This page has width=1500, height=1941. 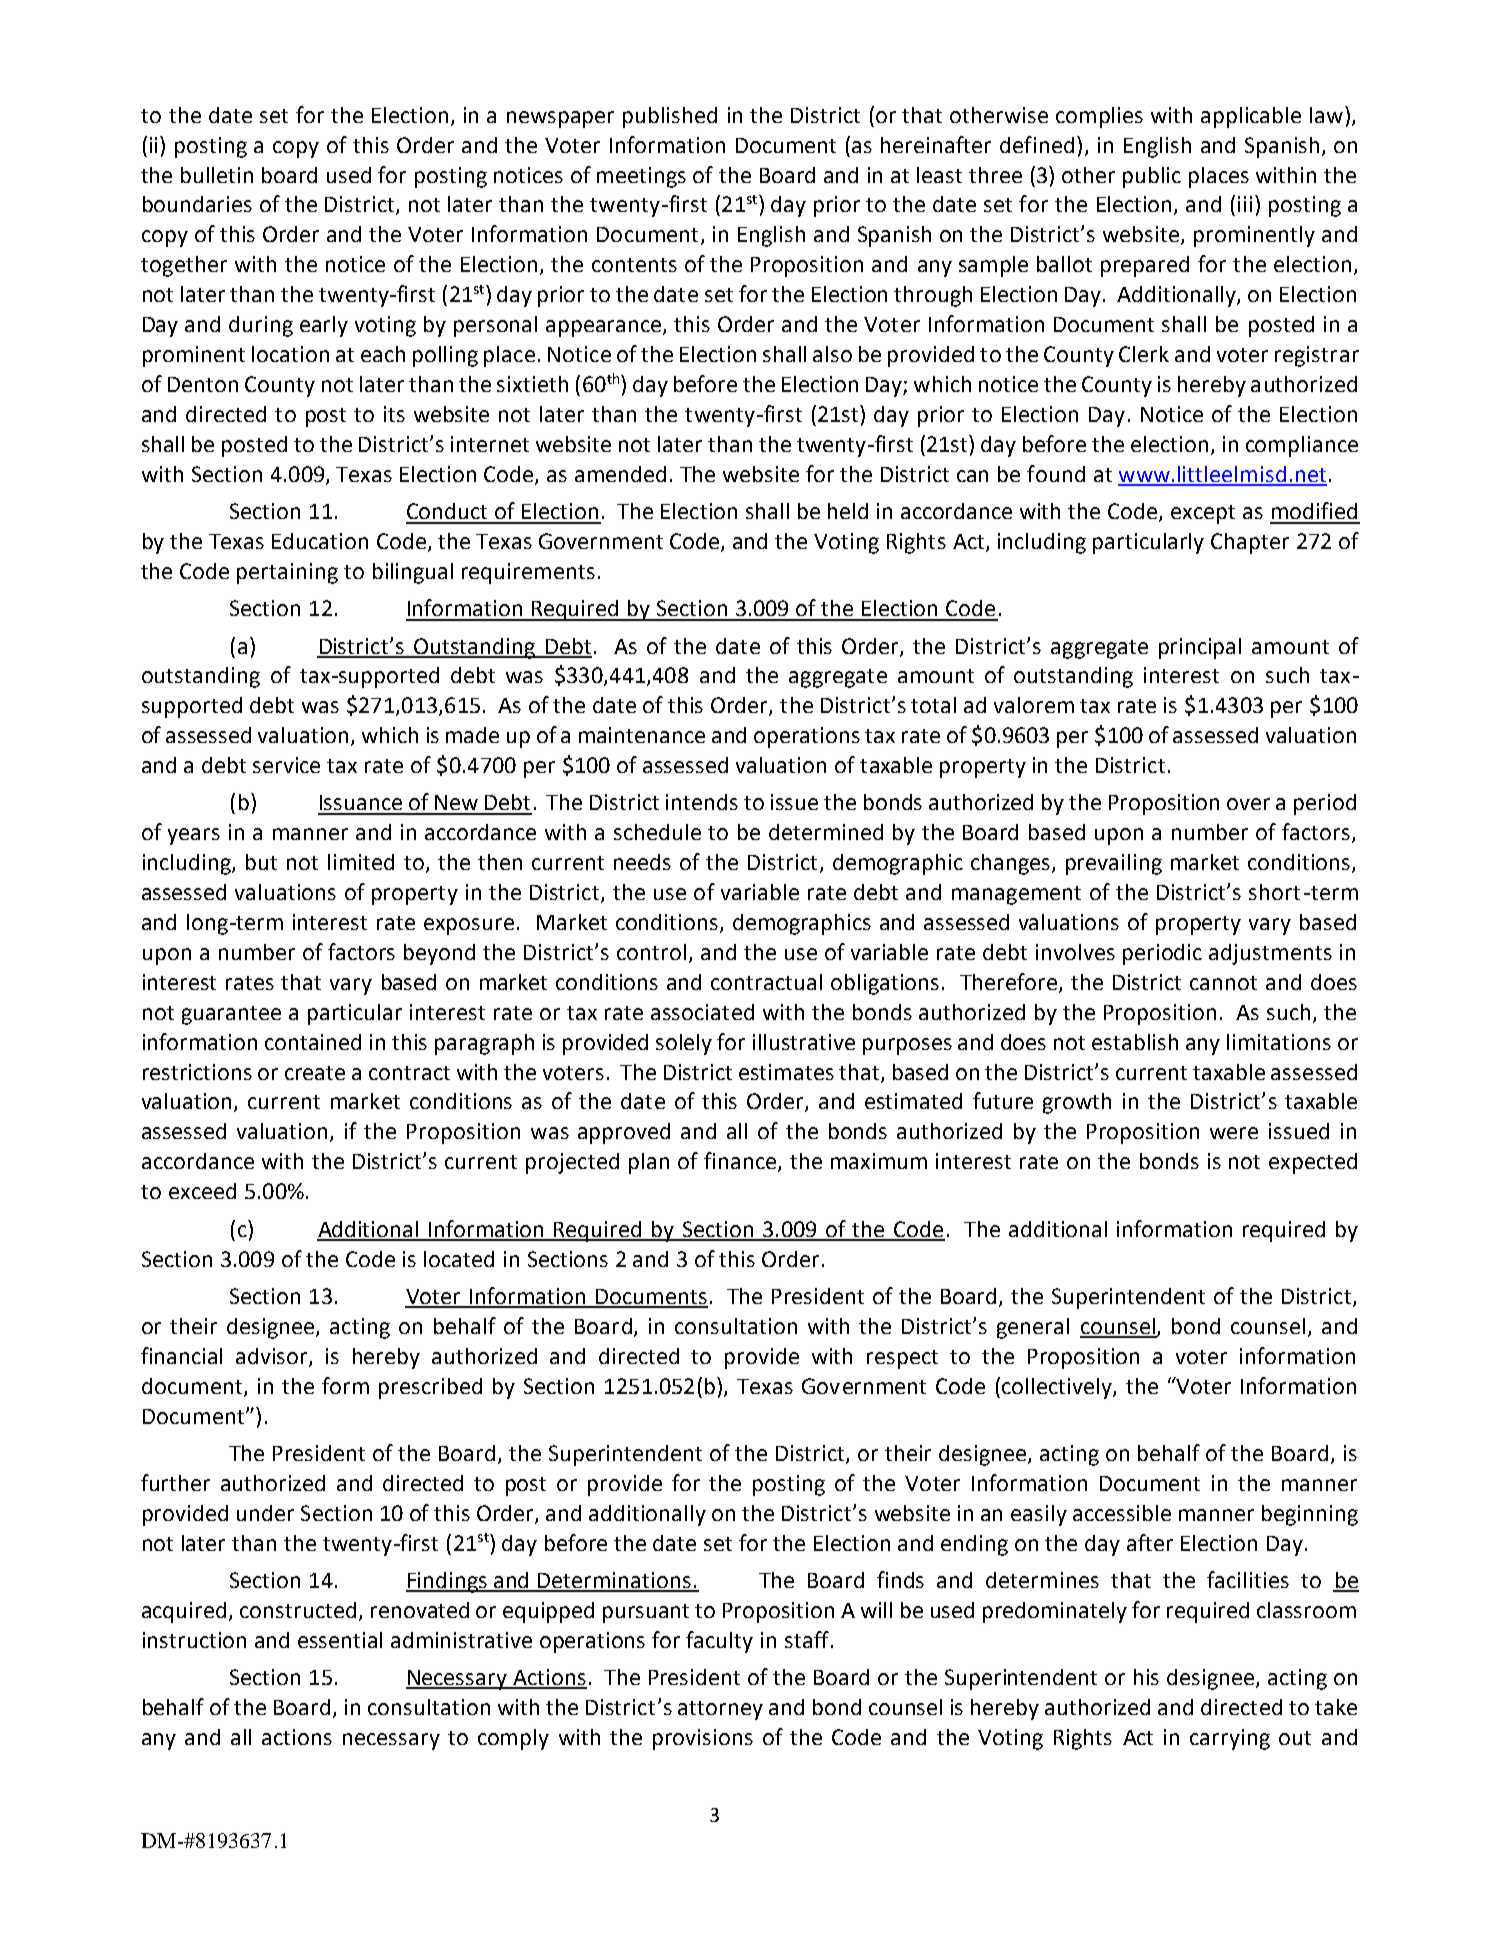 I want to click on published, so click(x=670, y=117).
